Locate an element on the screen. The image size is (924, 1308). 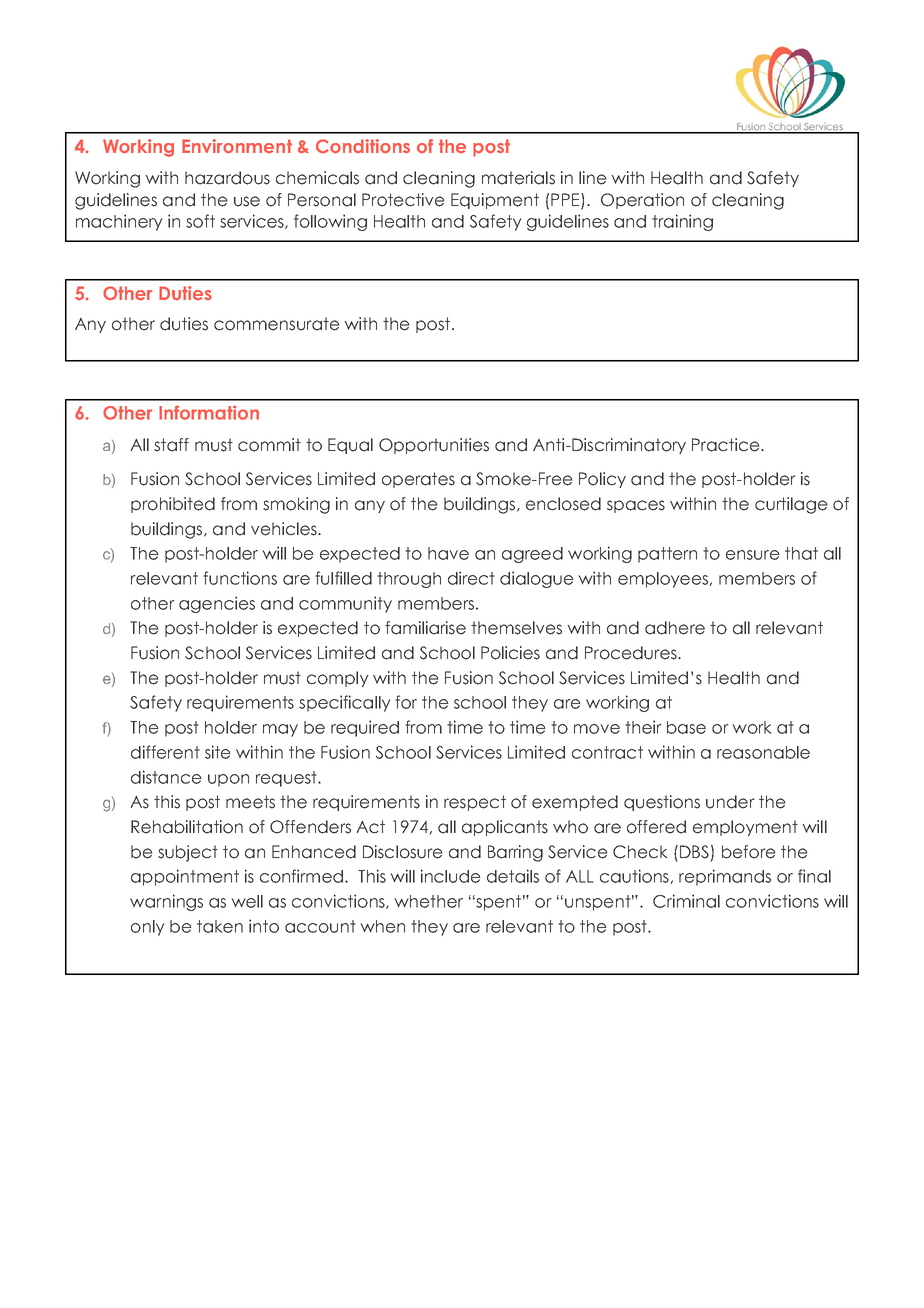
Practice is located at coordinates (727, 445).
